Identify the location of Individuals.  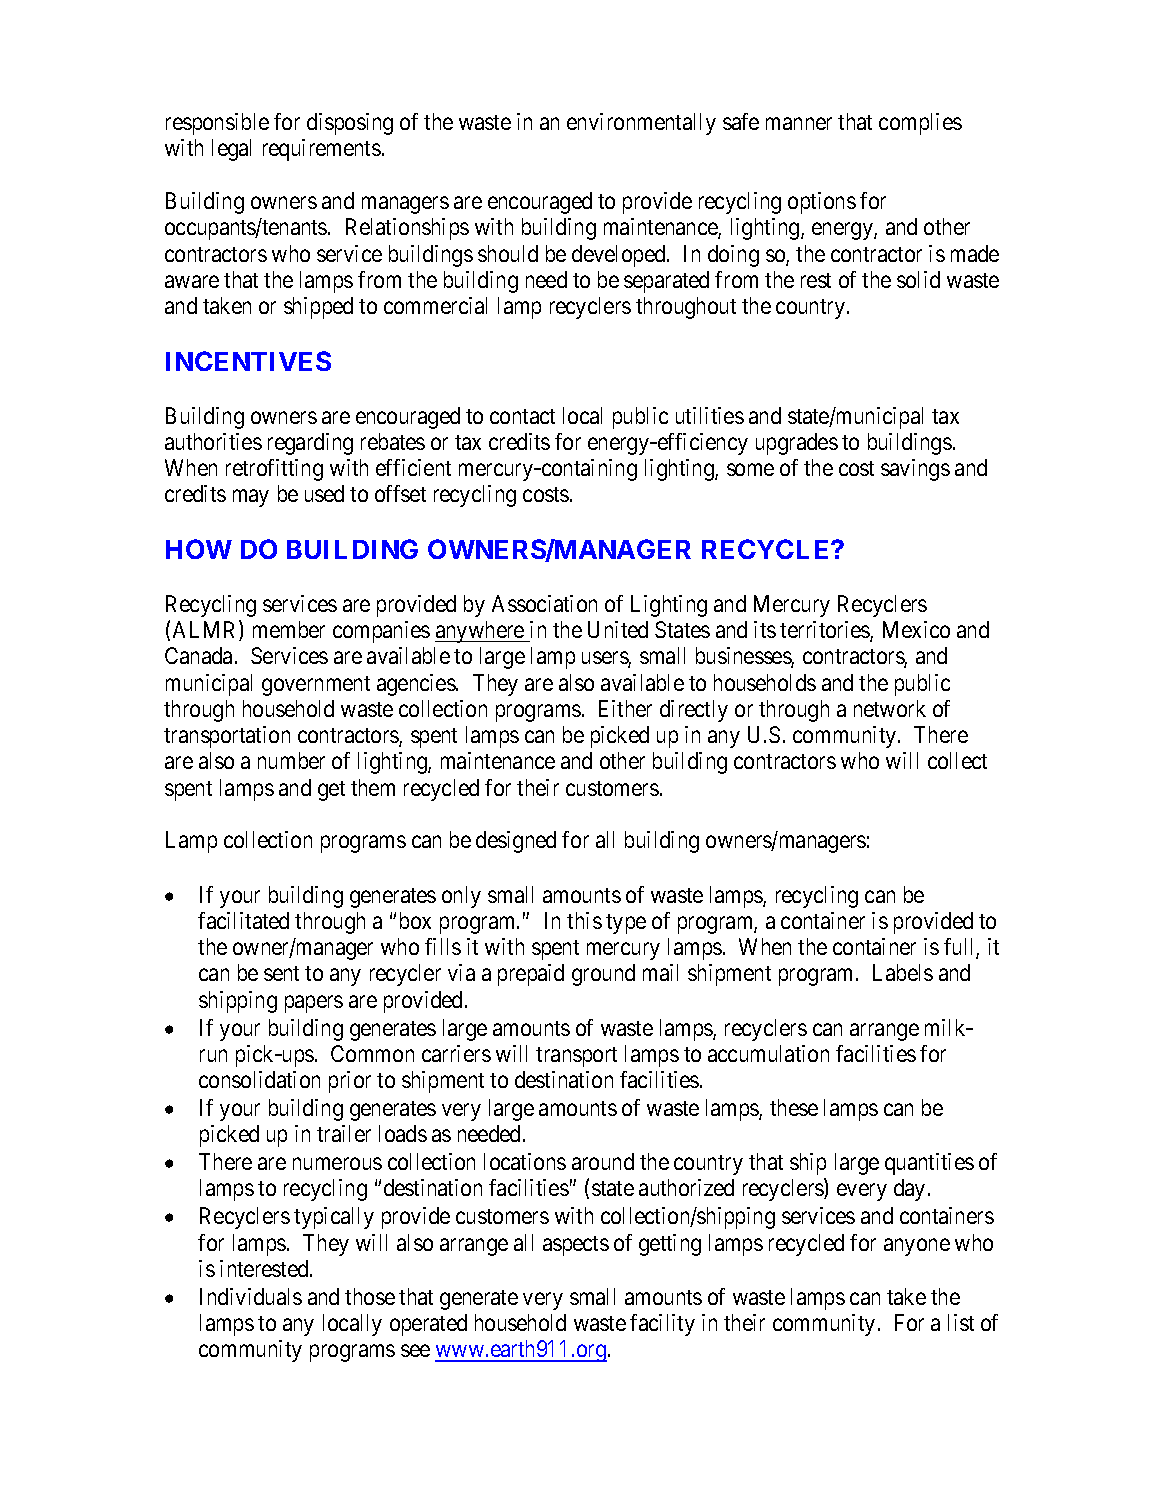
(251, 1296).
